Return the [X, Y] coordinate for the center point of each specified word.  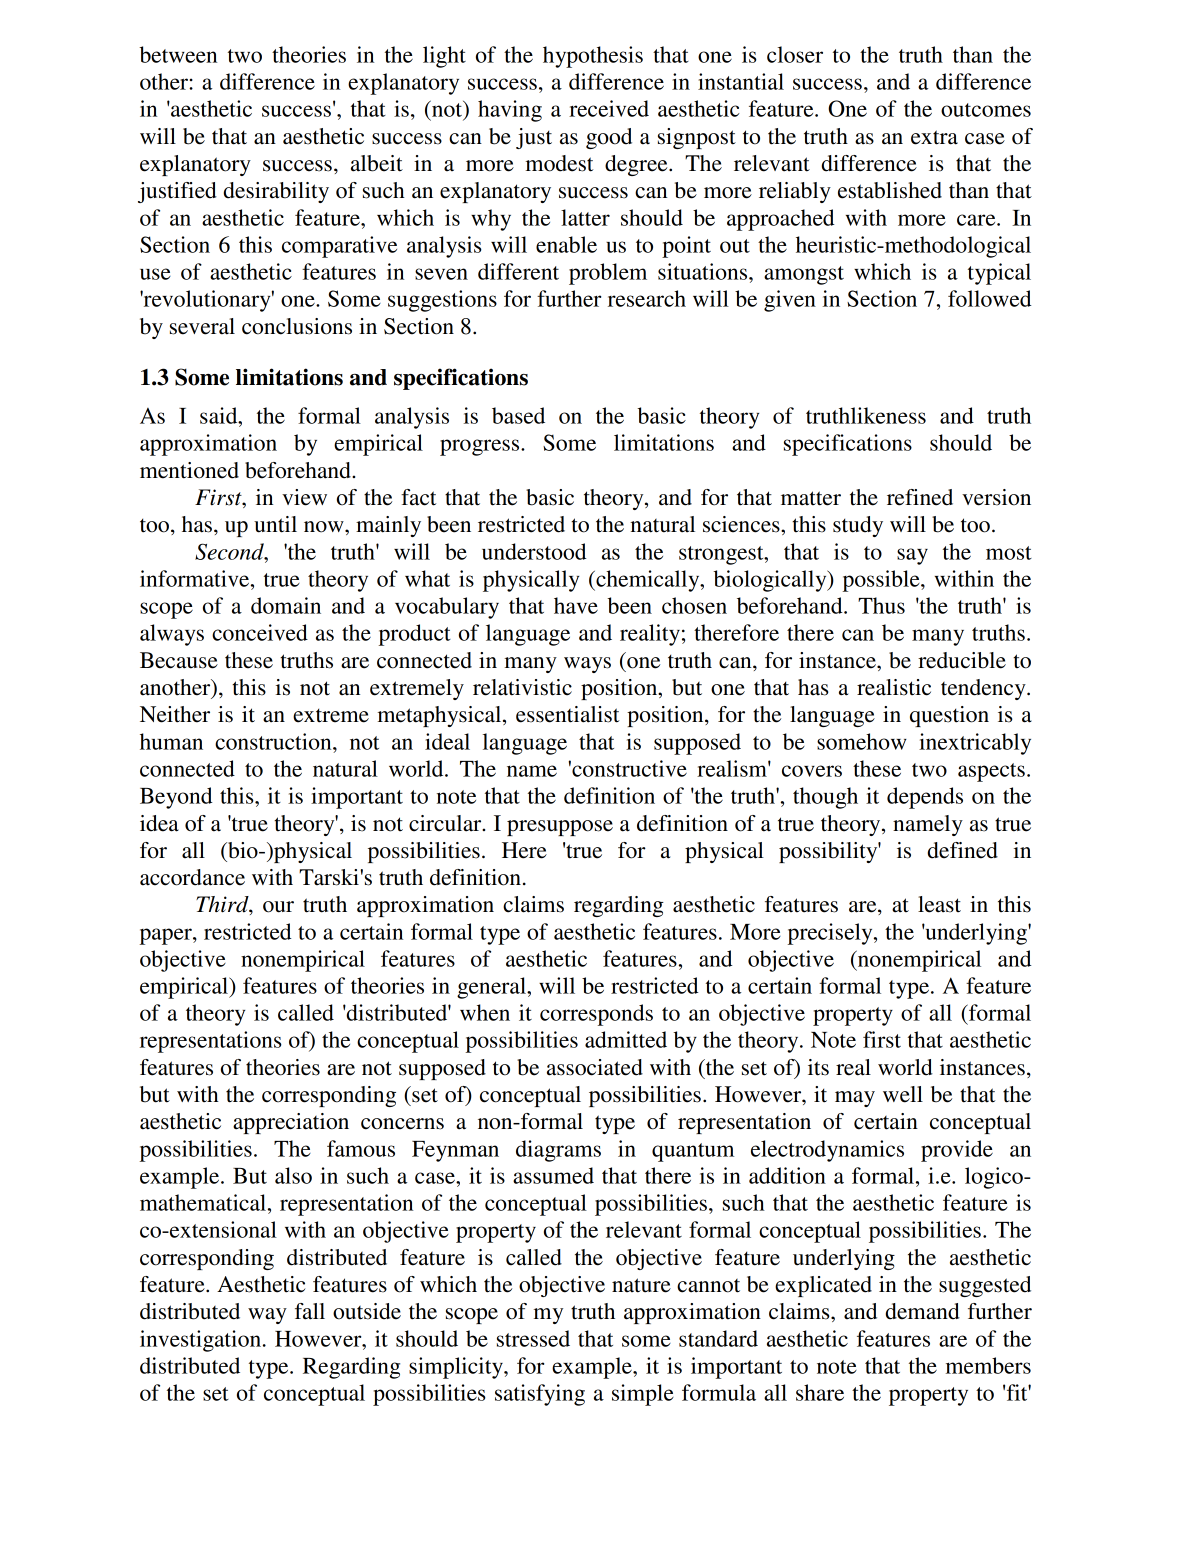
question [949, 716]
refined [920, 497]
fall [310, 1311]
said [220, 415]
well [903, 1094]
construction [274, 741]
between [178, 54]
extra [934, 137]
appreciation [291, 1123]
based [518, 415]
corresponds [596, 1015]
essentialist [567, 714]
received [609, 108]
